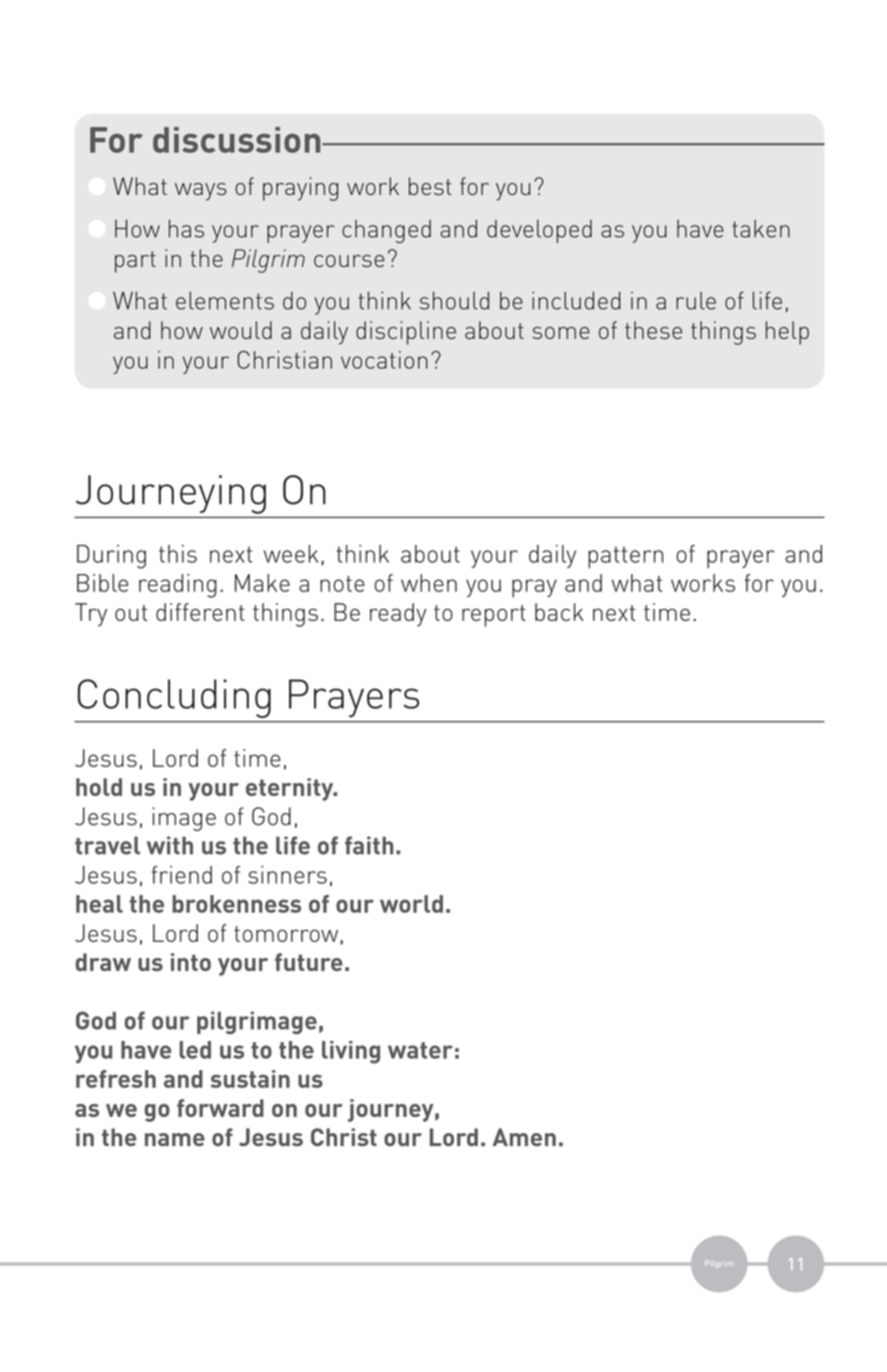 This screenshot has height=1372, width=887. I want to click on ways, so click(201, 192).
